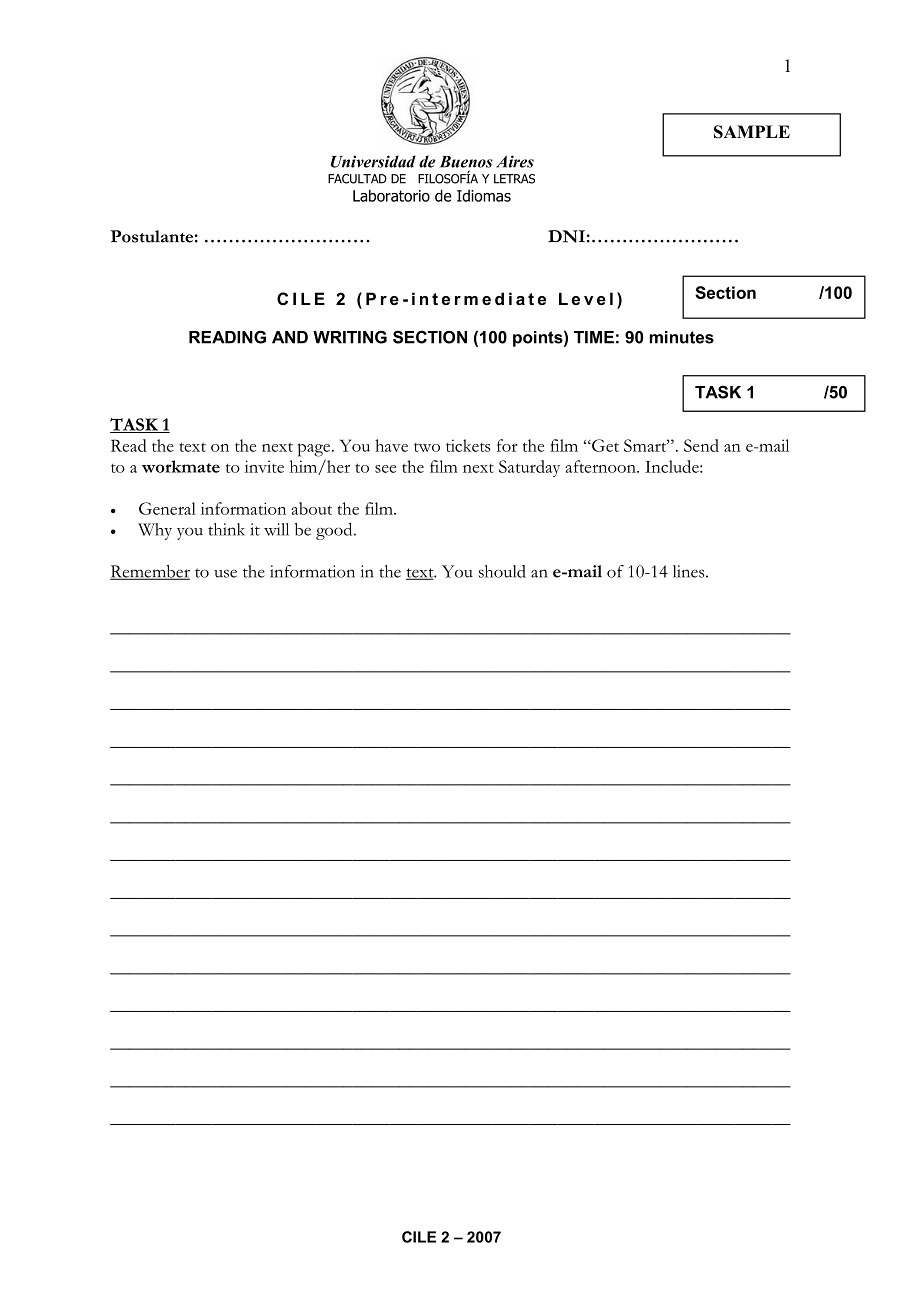  What do you see at coordinates (752, 132) in the screenshot?
I see `SAMPLE` at bounding box center [752, 132].
